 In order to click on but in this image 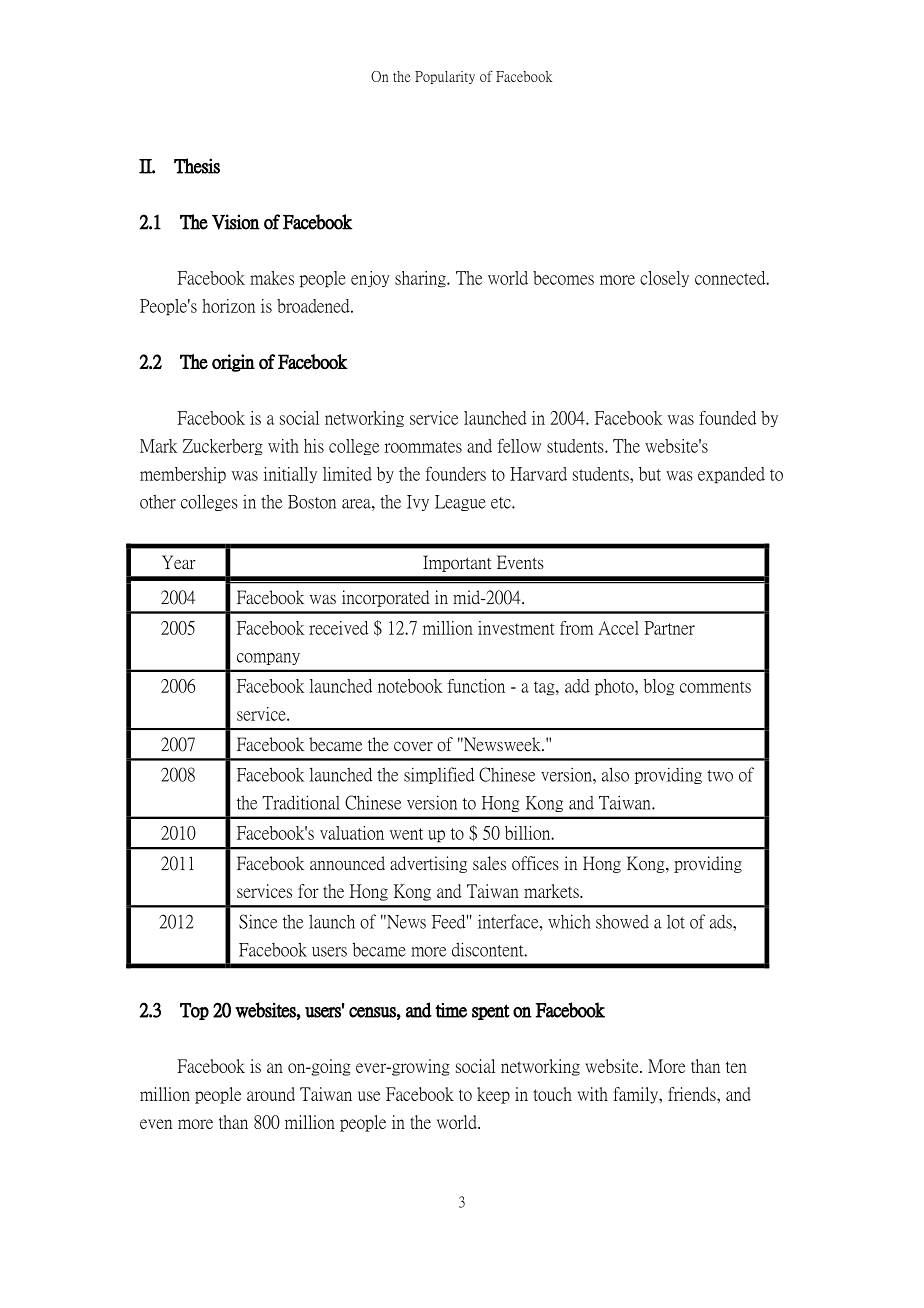, I will do `click(650, 474)`.
